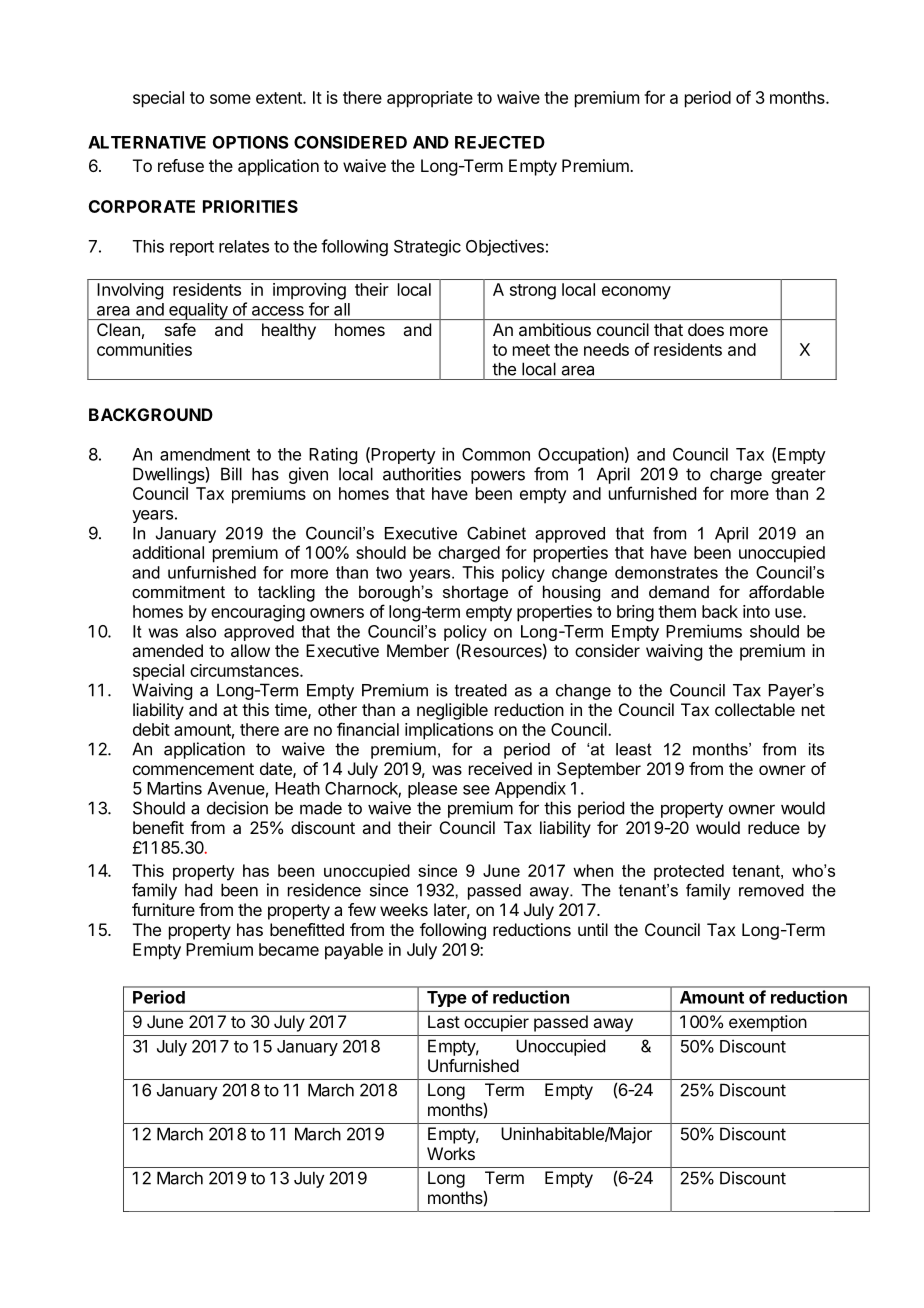 The height and width of the screenshot is (1308, 924). Describe the element at coordinates (774, 827) in the screenshot. I see `reduce` at that location.
